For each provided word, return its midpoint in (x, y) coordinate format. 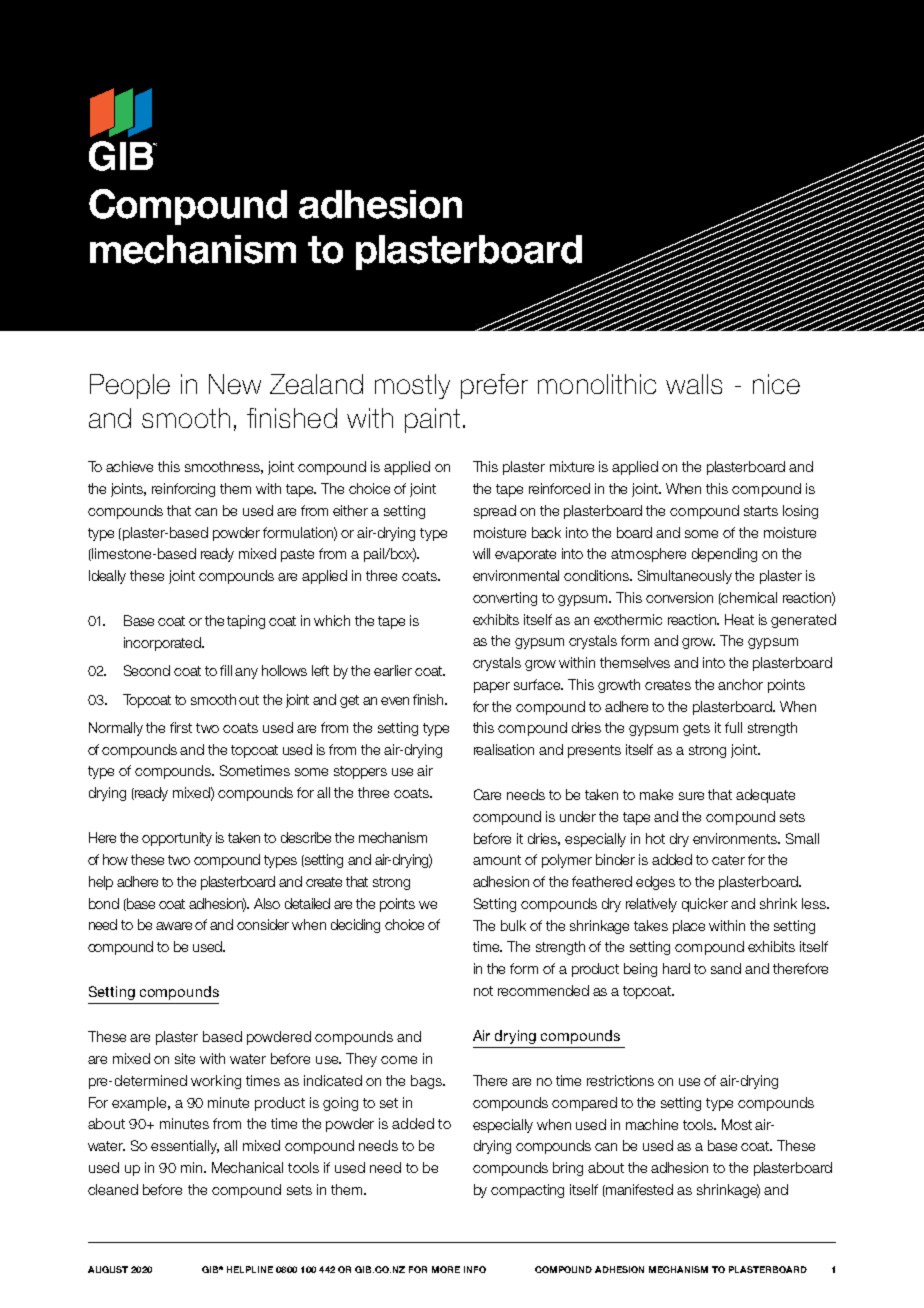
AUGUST (108, 1269)
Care (487, 794)
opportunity (177, 839)
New (235, 384)
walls (694, 384)
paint (432, 420)
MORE (446, 1269)
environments (736, 838)
